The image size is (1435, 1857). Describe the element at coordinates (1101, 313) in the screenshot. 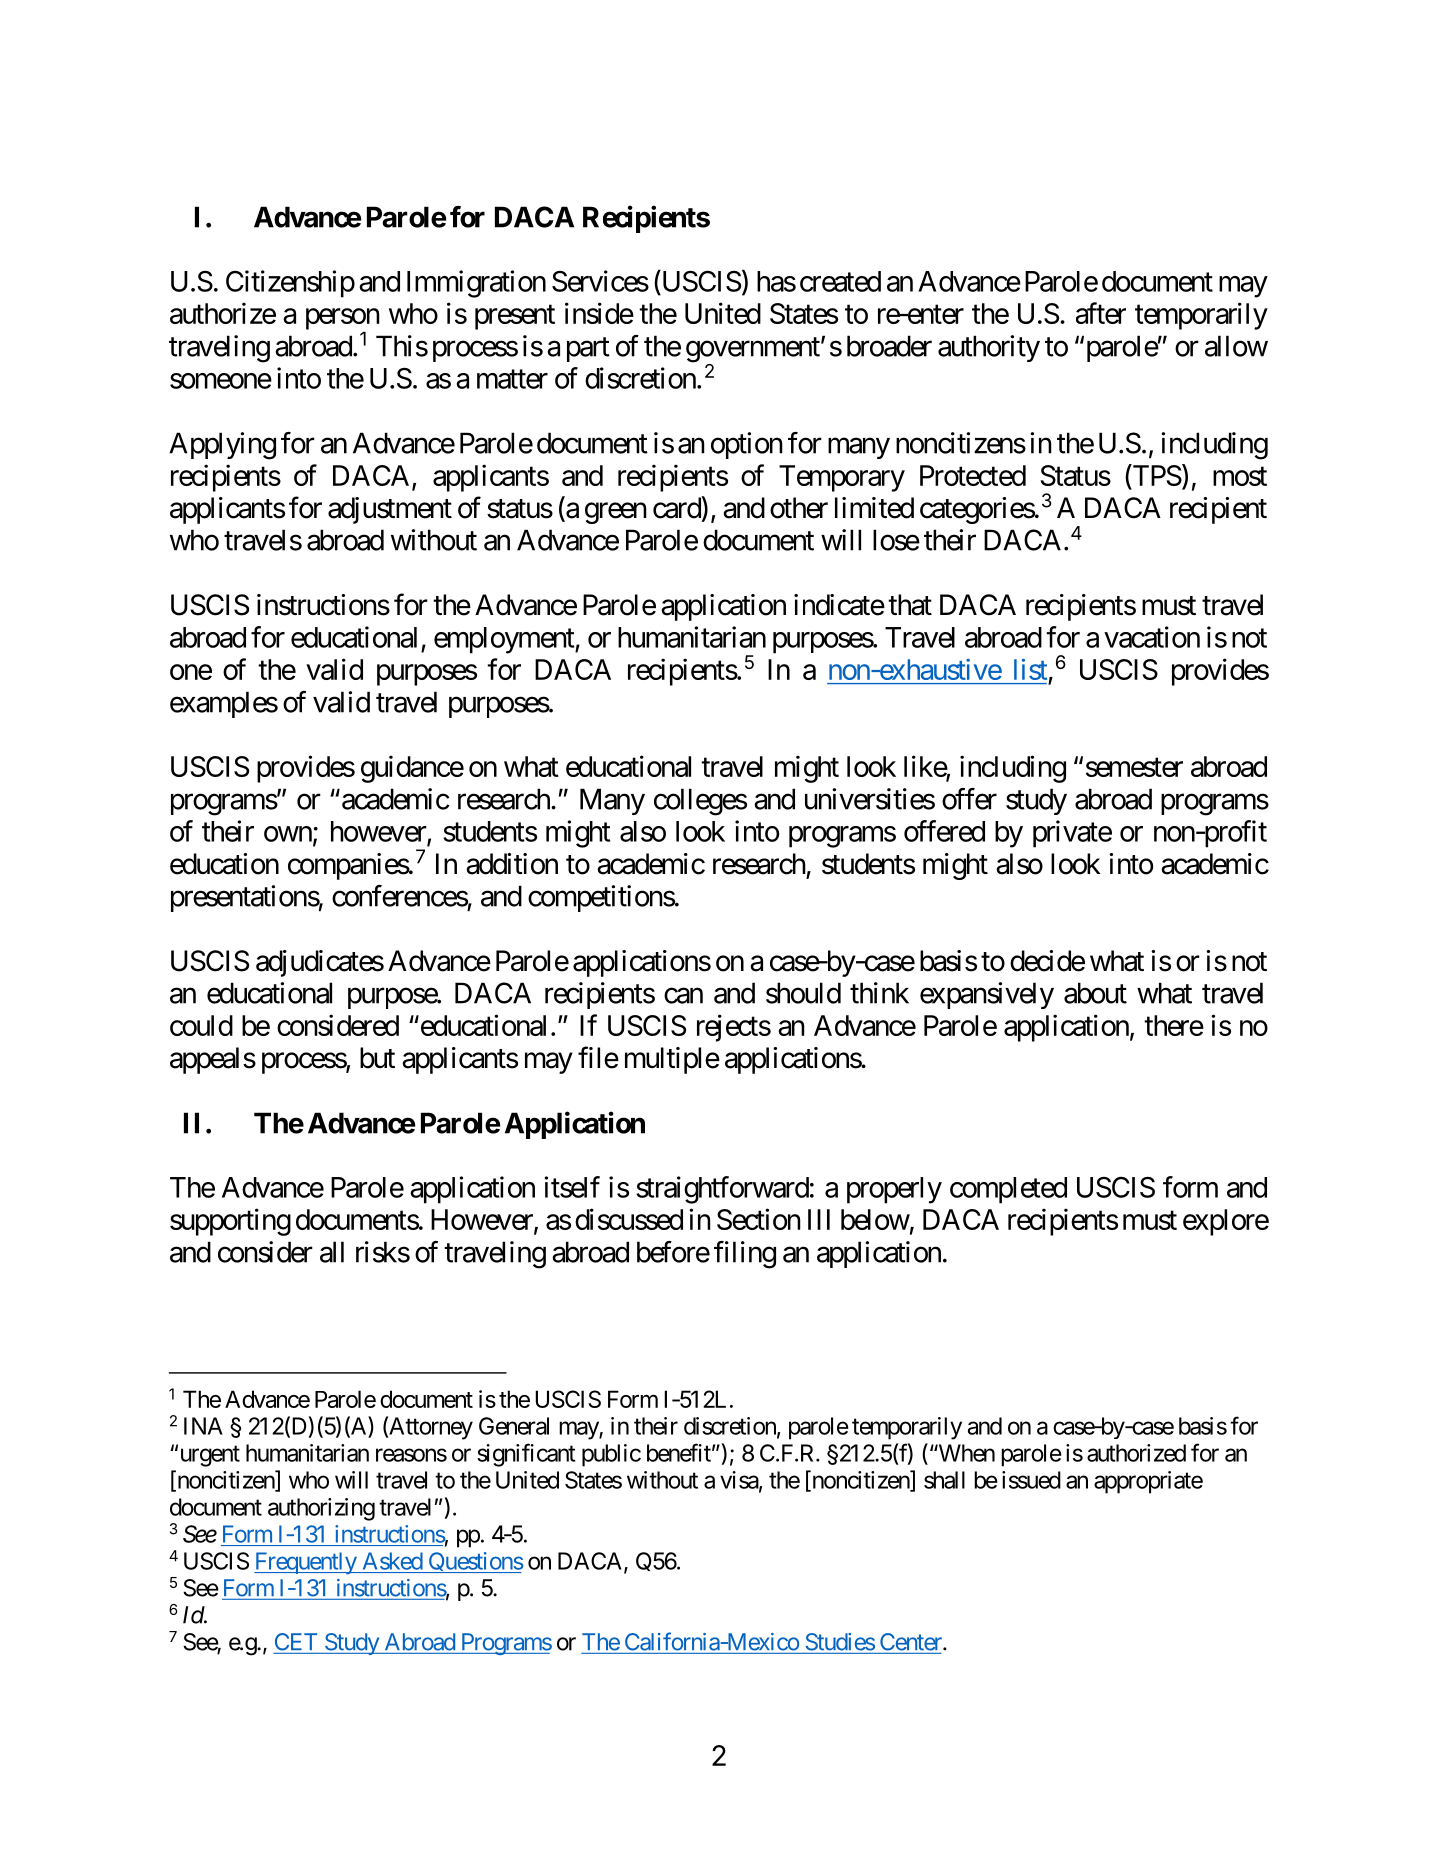

I see `after` at that location.
